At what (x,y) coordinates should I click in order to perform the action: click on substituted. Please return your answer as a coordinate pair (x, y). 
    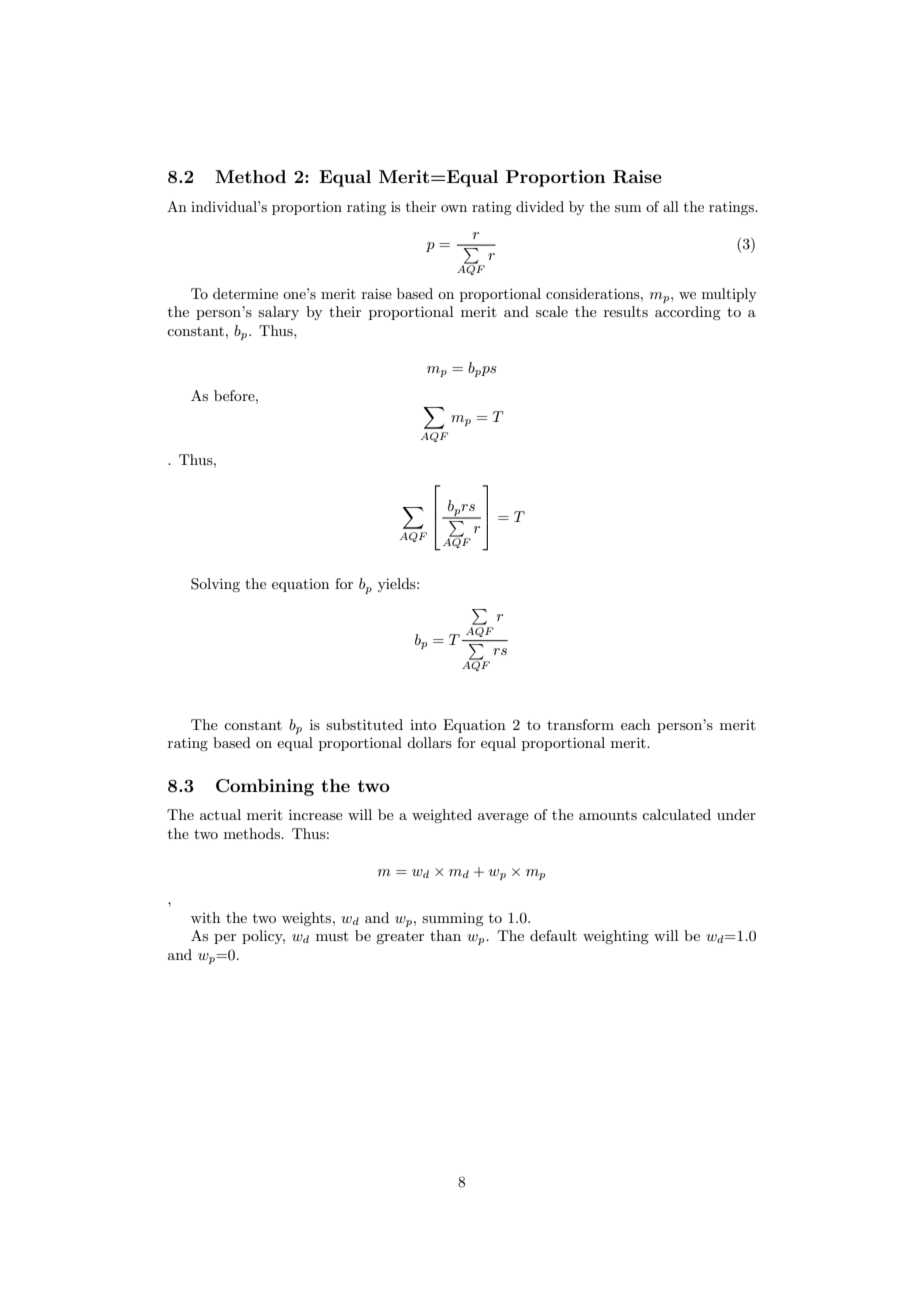
    Looking at the image, I should click on (364, 724).
